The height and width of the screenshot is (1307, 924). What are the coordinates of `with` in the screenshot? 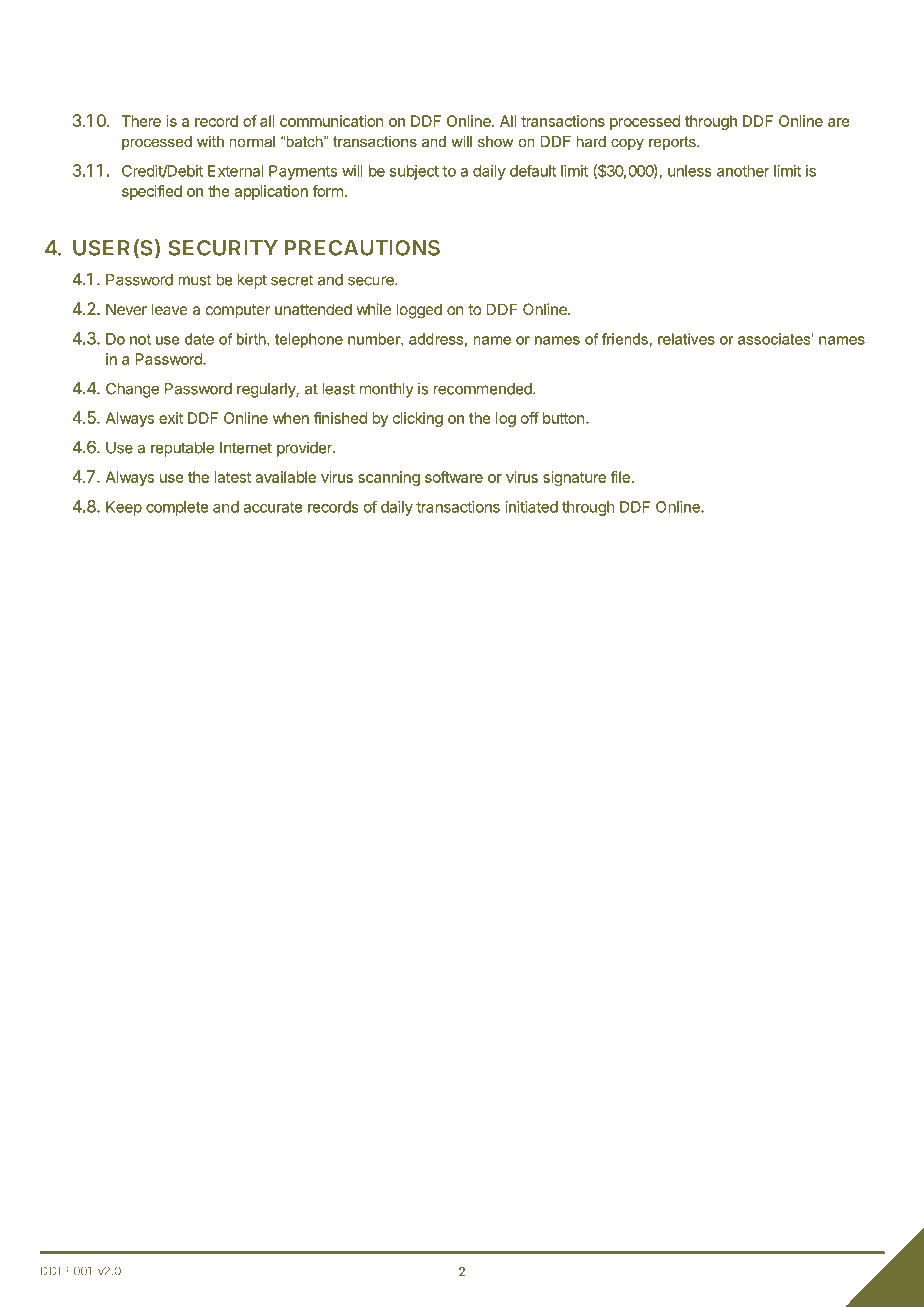 It's located at (210, 141).
